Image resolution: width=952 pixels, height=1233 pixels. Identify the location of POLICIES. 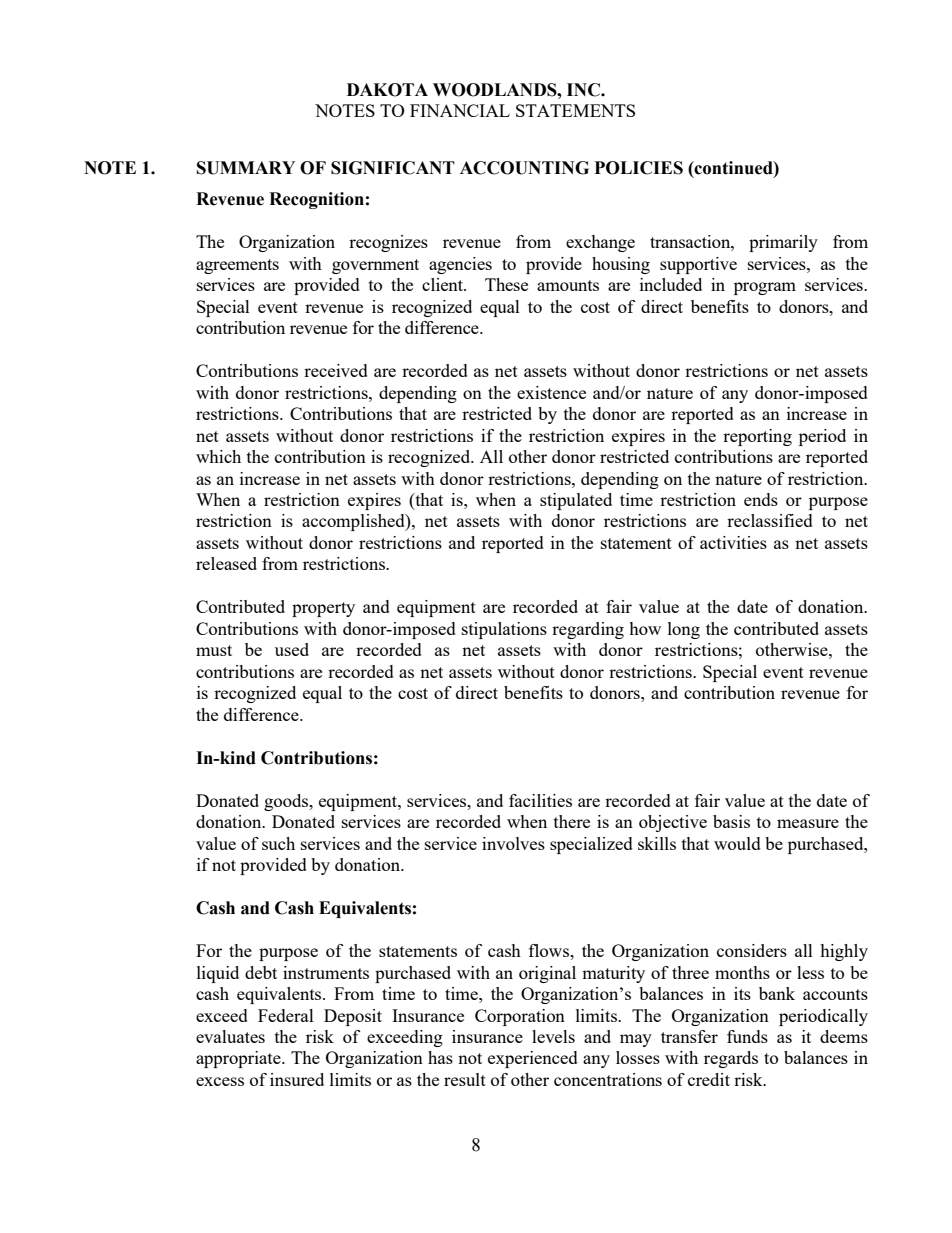
(639, 168).
